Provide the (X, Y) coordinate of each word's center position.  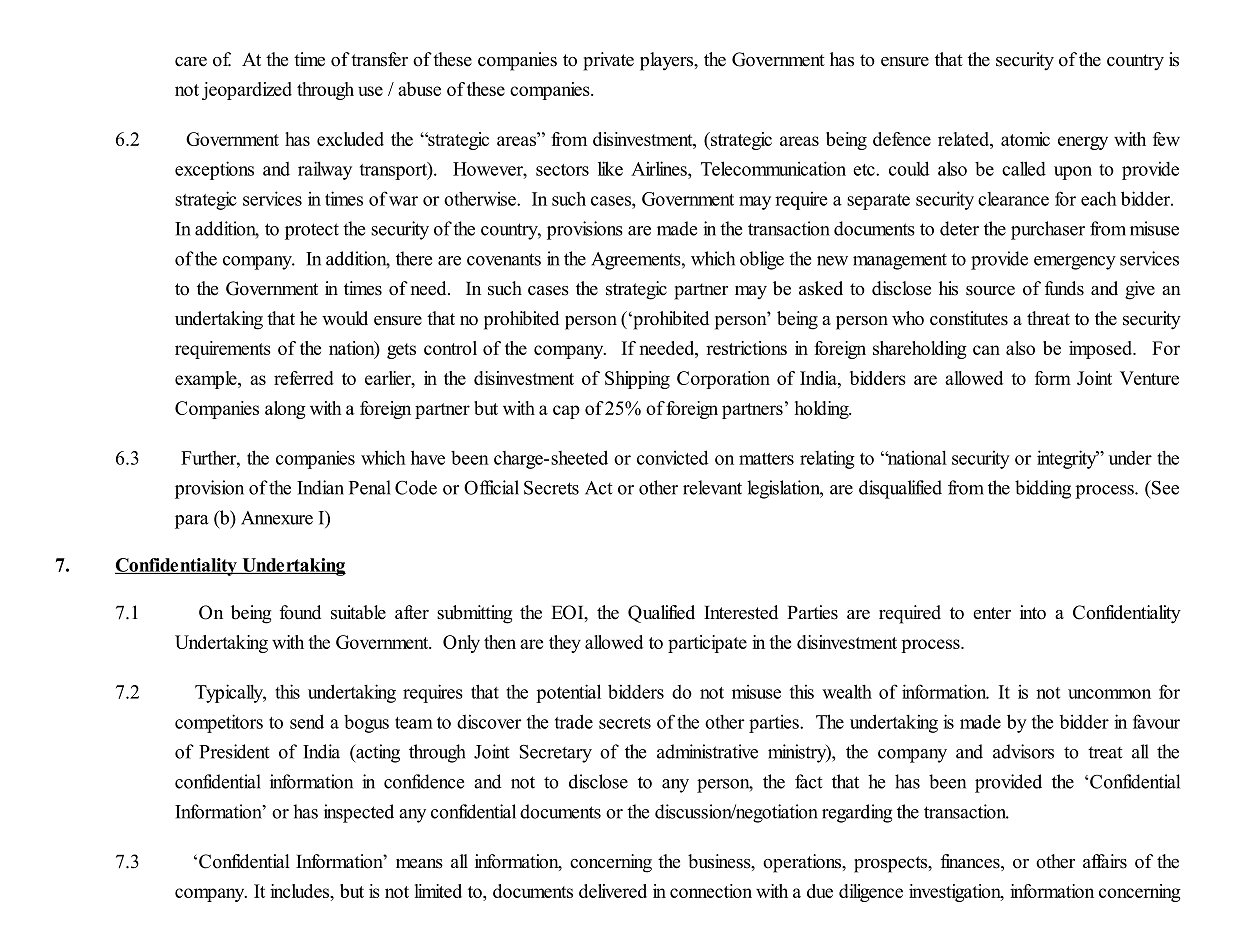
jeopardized (247, 91)
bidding (1043, 489)
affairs (1105, 861)
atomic (1025, 139)
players (667, 61)
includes (301, 892)
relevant (712, 487)
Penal (370, 487)
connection (711, 891)
